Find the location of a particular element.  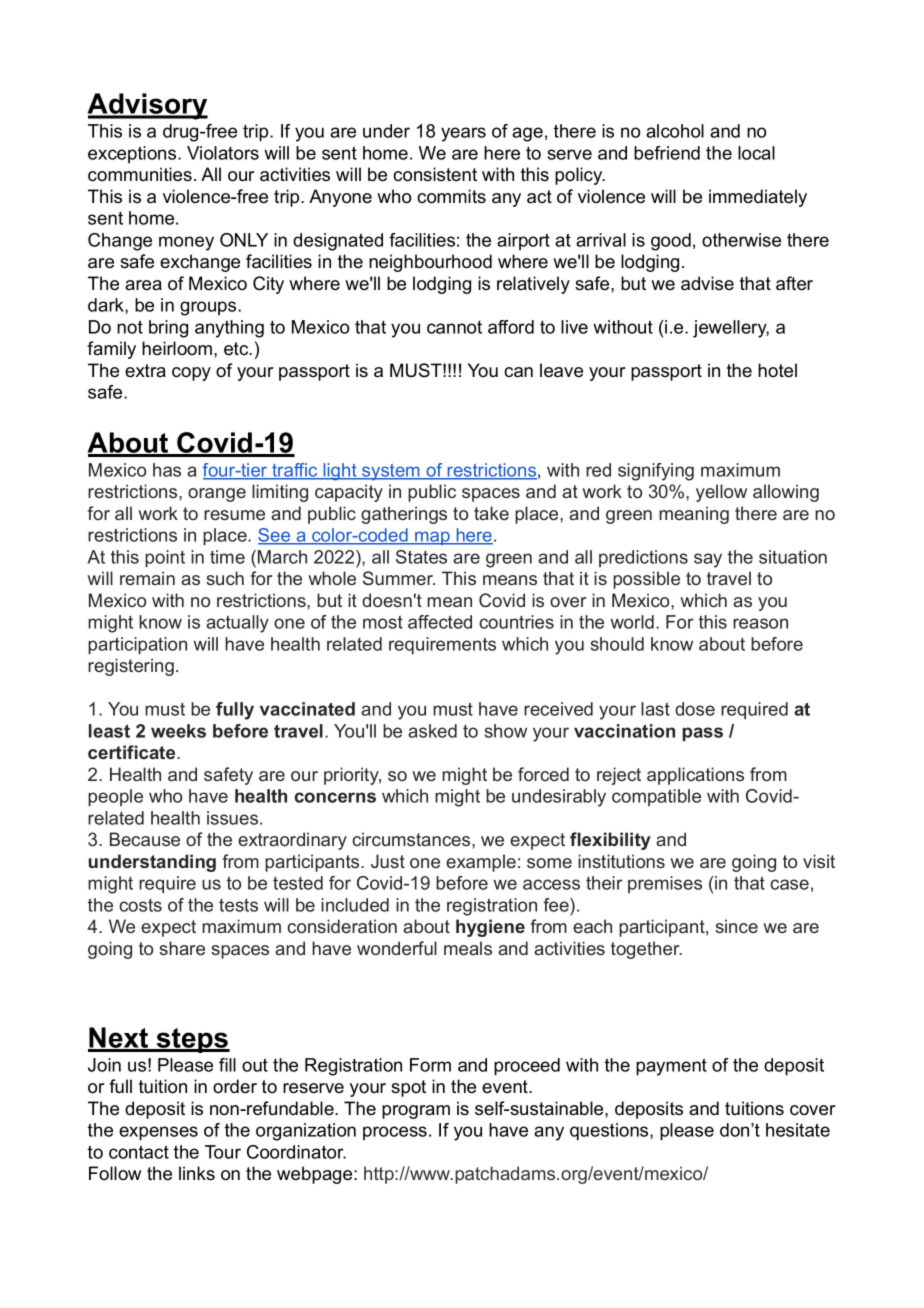

share is located at coordinates (182, 948).
